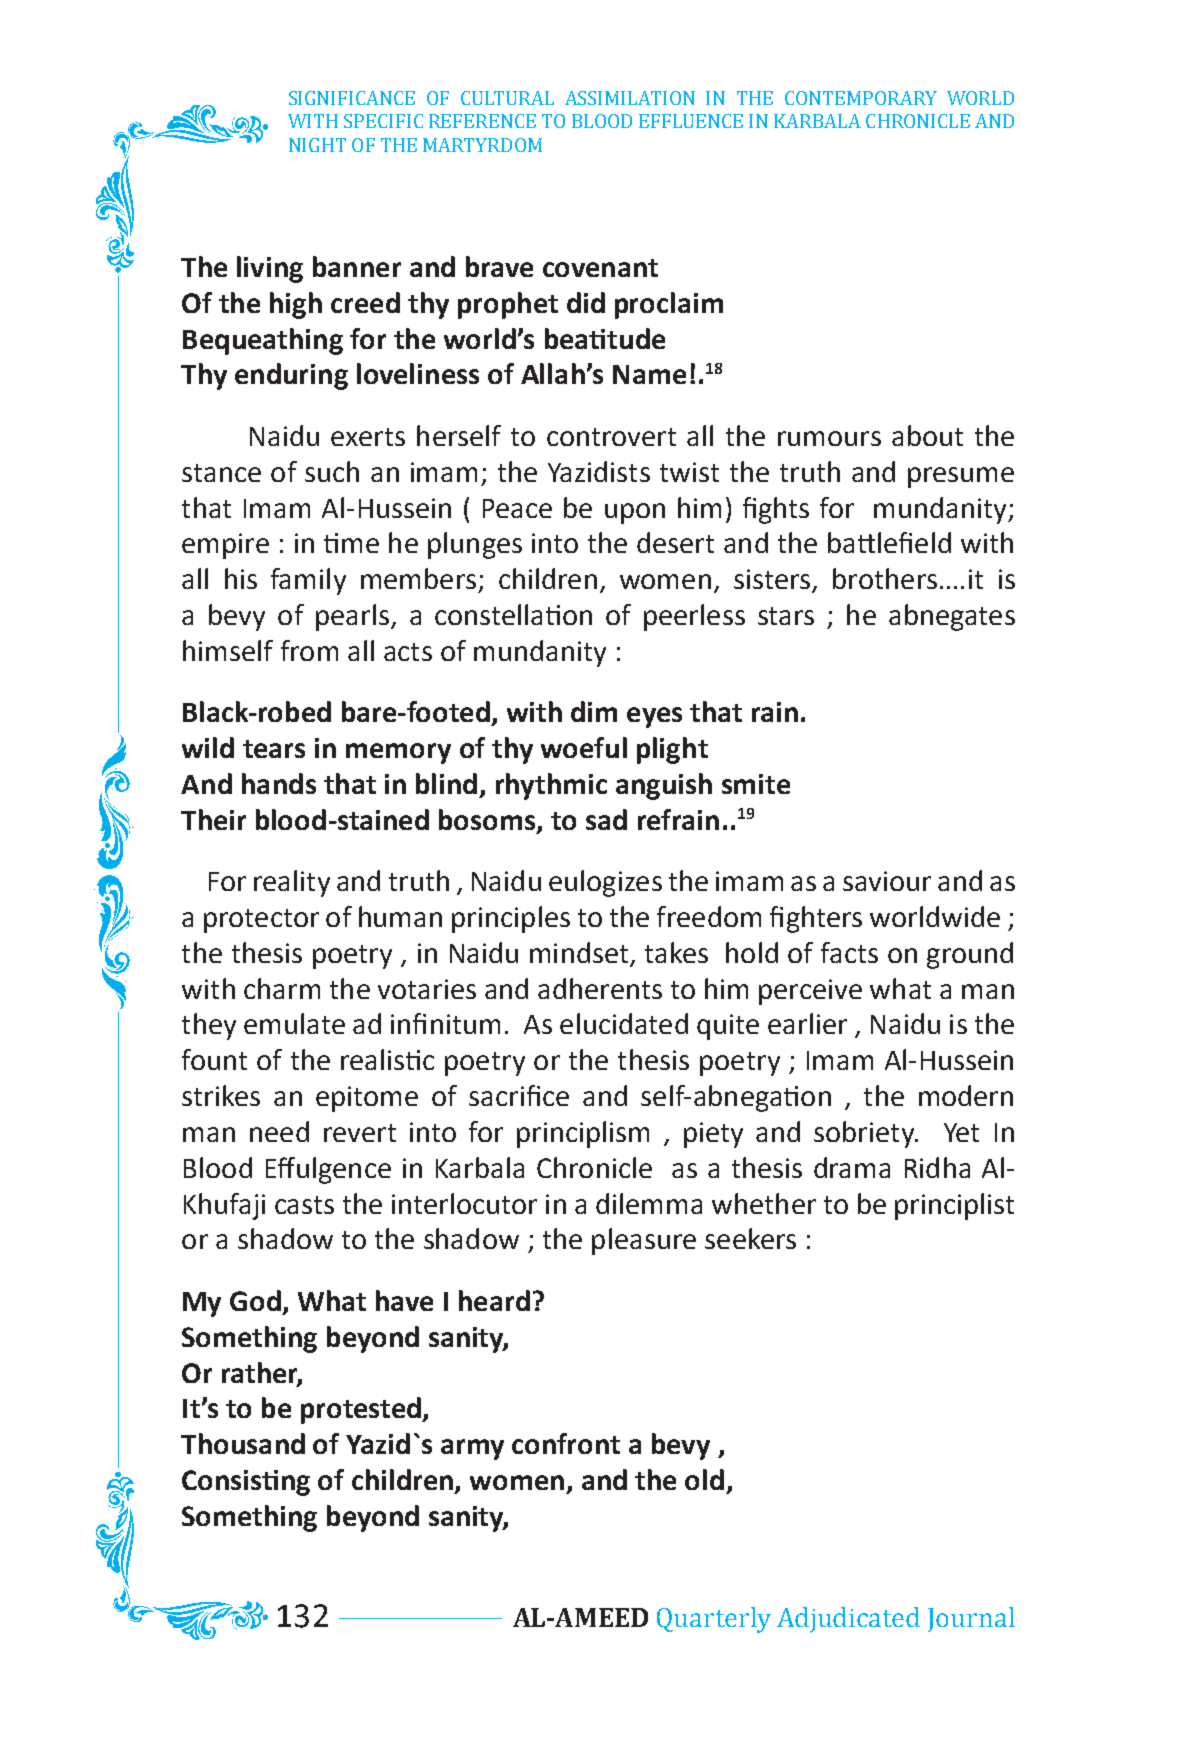 The height and width of the document is (1741, 1197). I want to click on Thousand, so click(243, 1443).
